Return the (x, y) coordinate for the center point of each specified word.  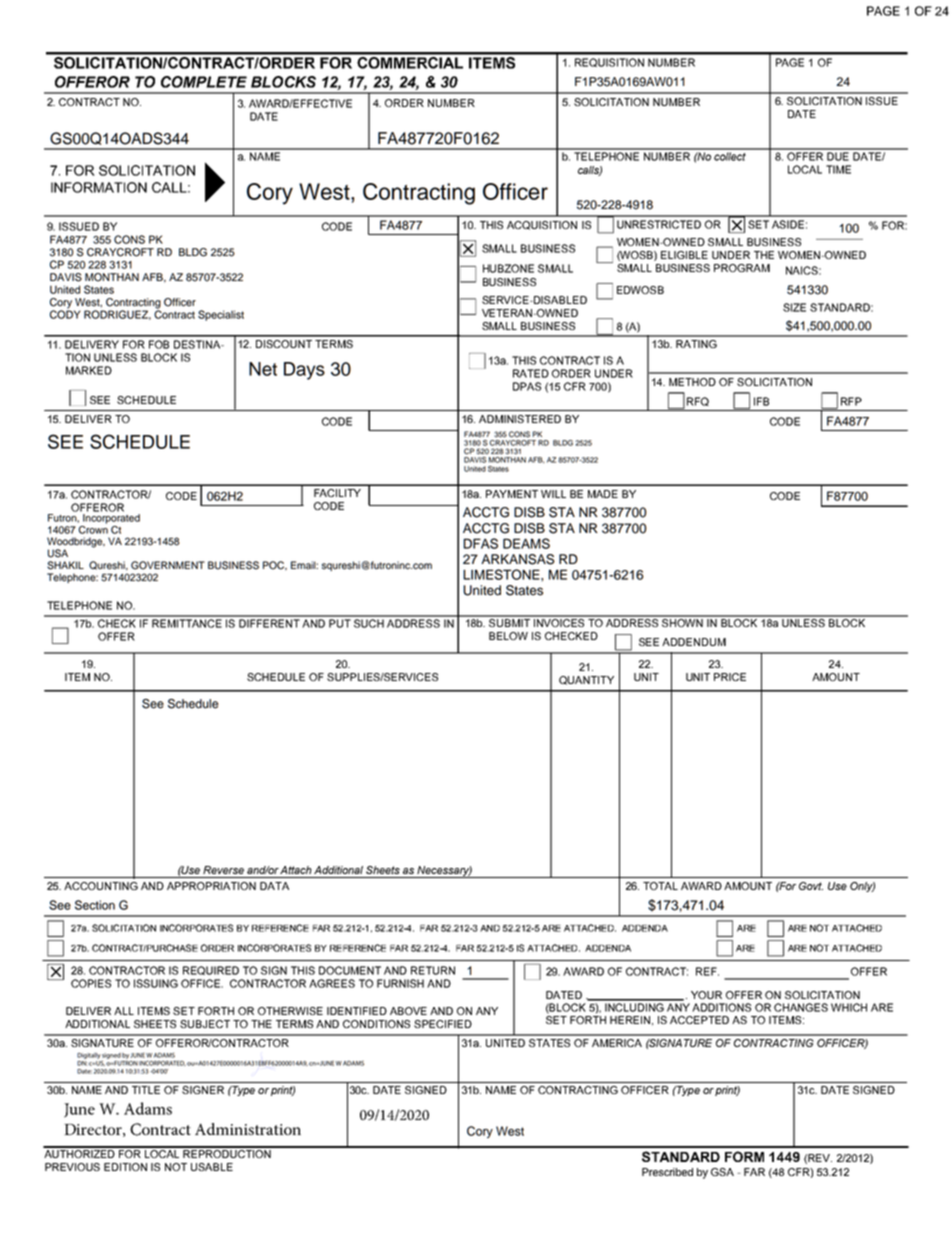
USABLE (212, 1167)
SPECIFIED (443, 1024)
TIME (838, 169)
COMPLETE (204, 82)
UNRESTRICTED (659, 224)
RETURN (433, 970)
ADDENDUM (694, 642)
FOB (159, 344)
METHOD (692, 382)
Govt (811, 886)
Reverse (223, 870)
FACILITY (337, 493)
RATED (531, 373)
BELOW (508, 636)
